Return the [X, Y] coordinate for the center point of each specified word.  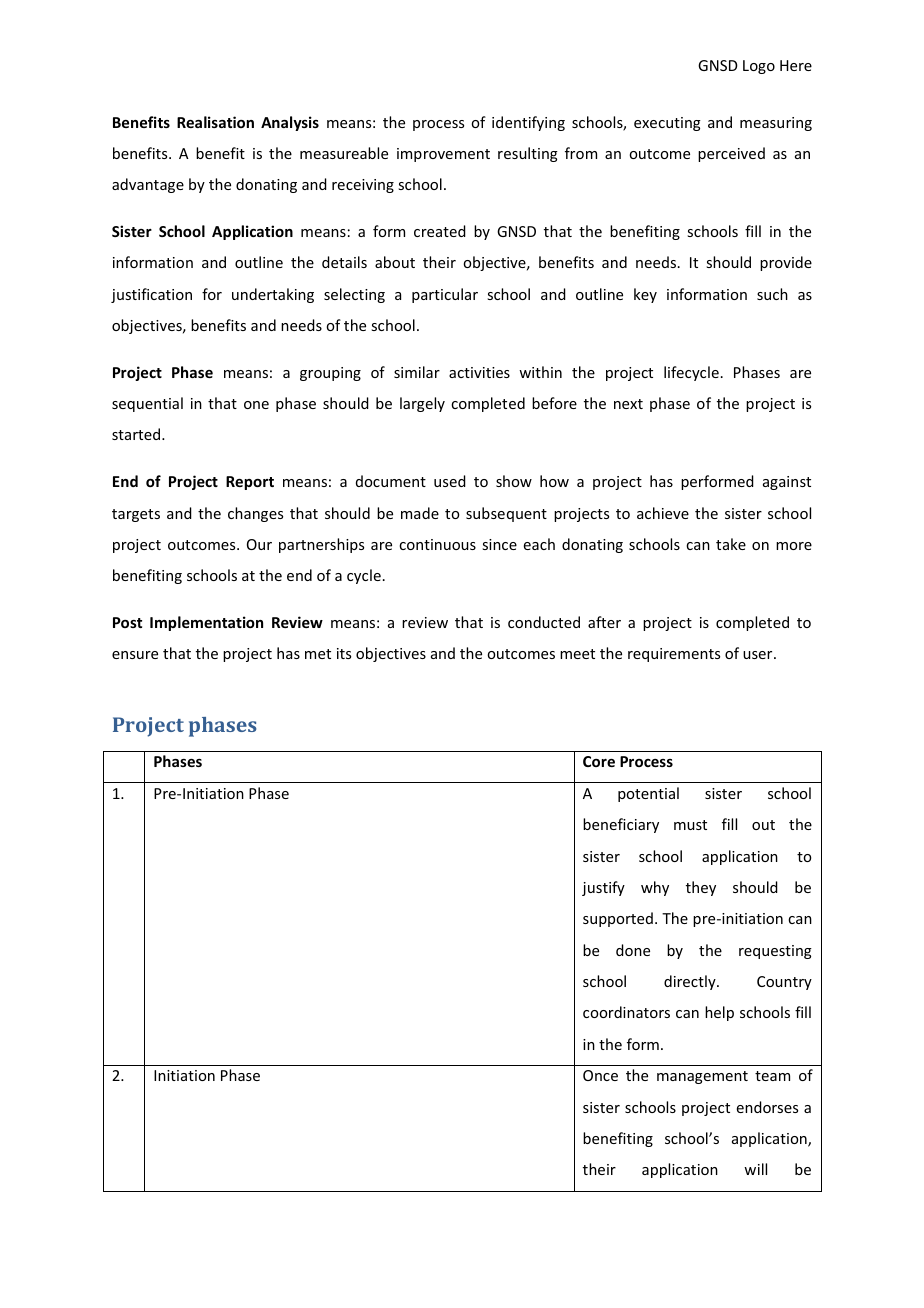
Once [600, 1075]
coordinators [626, 1012]
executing [667, 124]
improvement [443, 155]
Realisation [215, 122]
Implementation [206, 623]
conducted [544, 622]
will [755, 1169]
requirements [674, 655]
